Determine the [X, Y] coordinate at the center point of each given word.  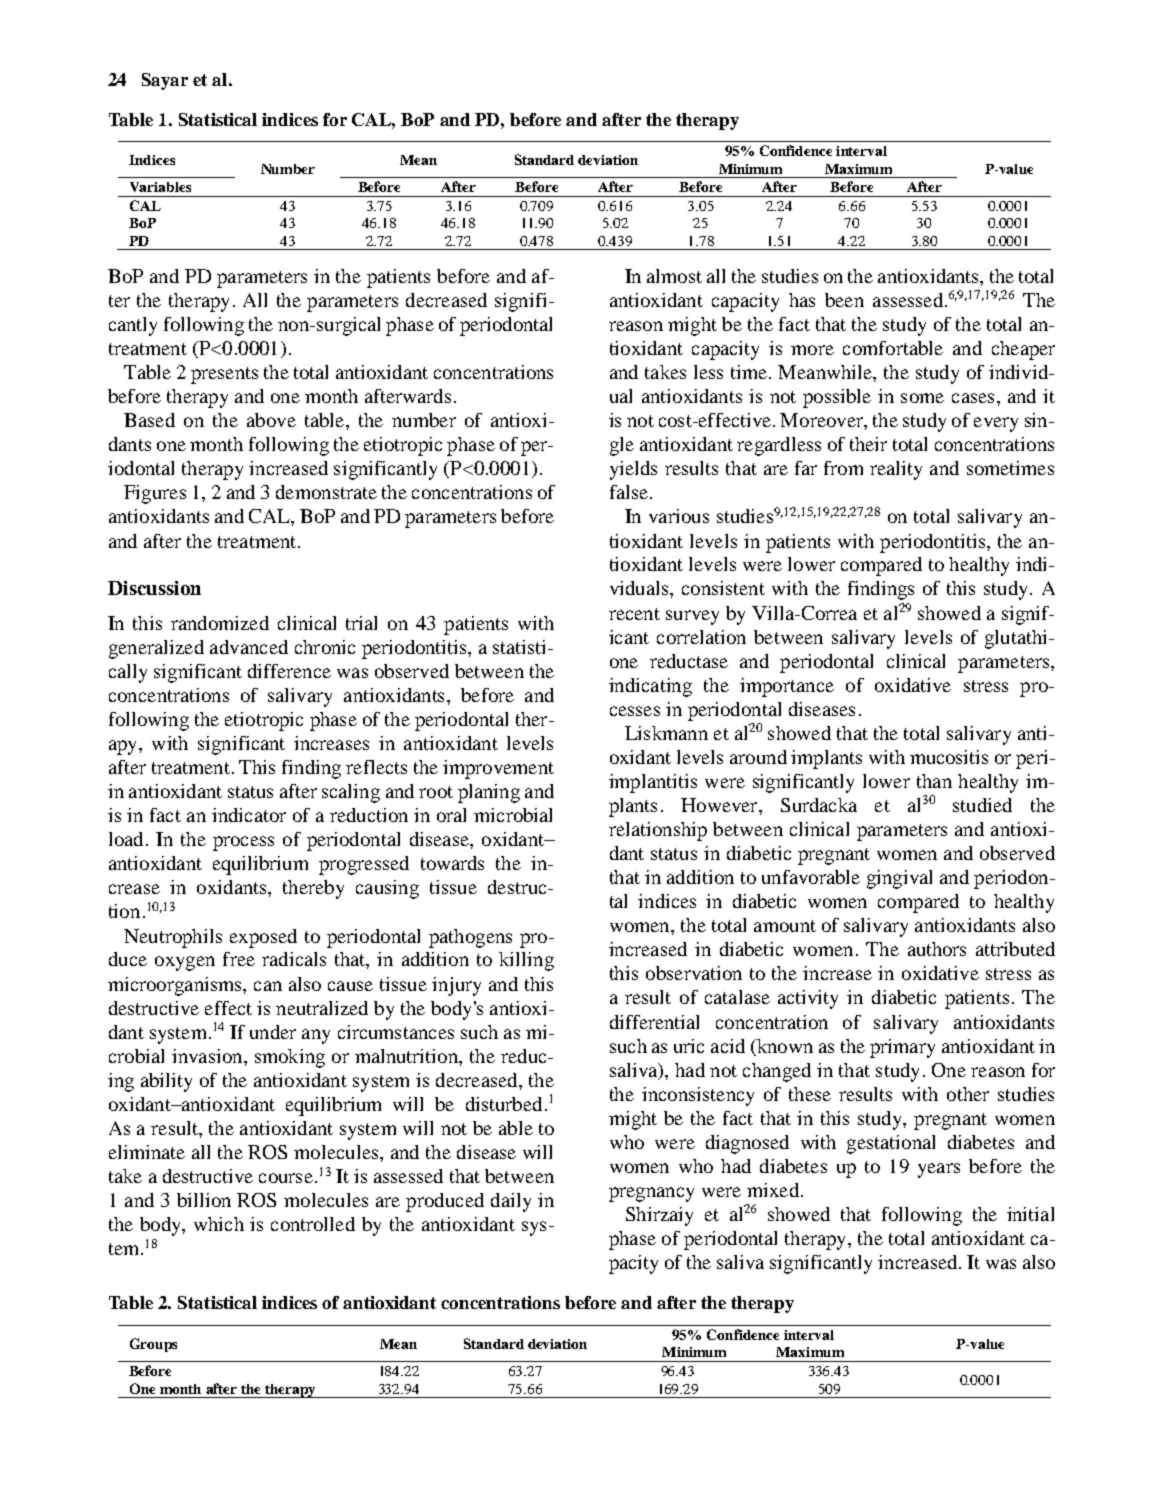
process [243, 843]
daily [511, 1202]
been [844, 300]
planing [489, 793]
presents [224, 375]
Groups [153, 1345]
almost [674, 276]
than [934, 781]
